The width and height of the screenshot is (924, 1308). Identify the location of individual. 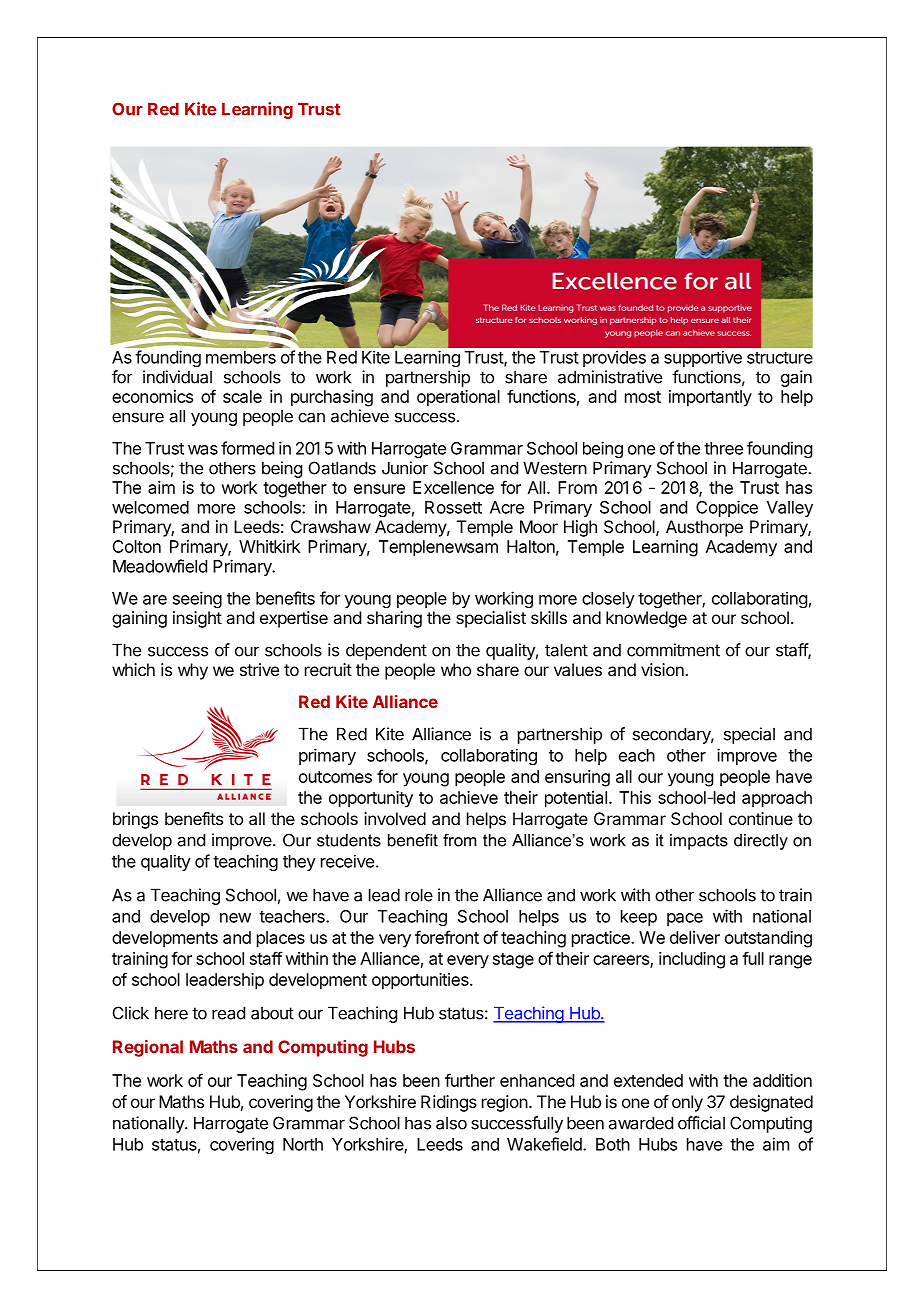
(177, 377).
